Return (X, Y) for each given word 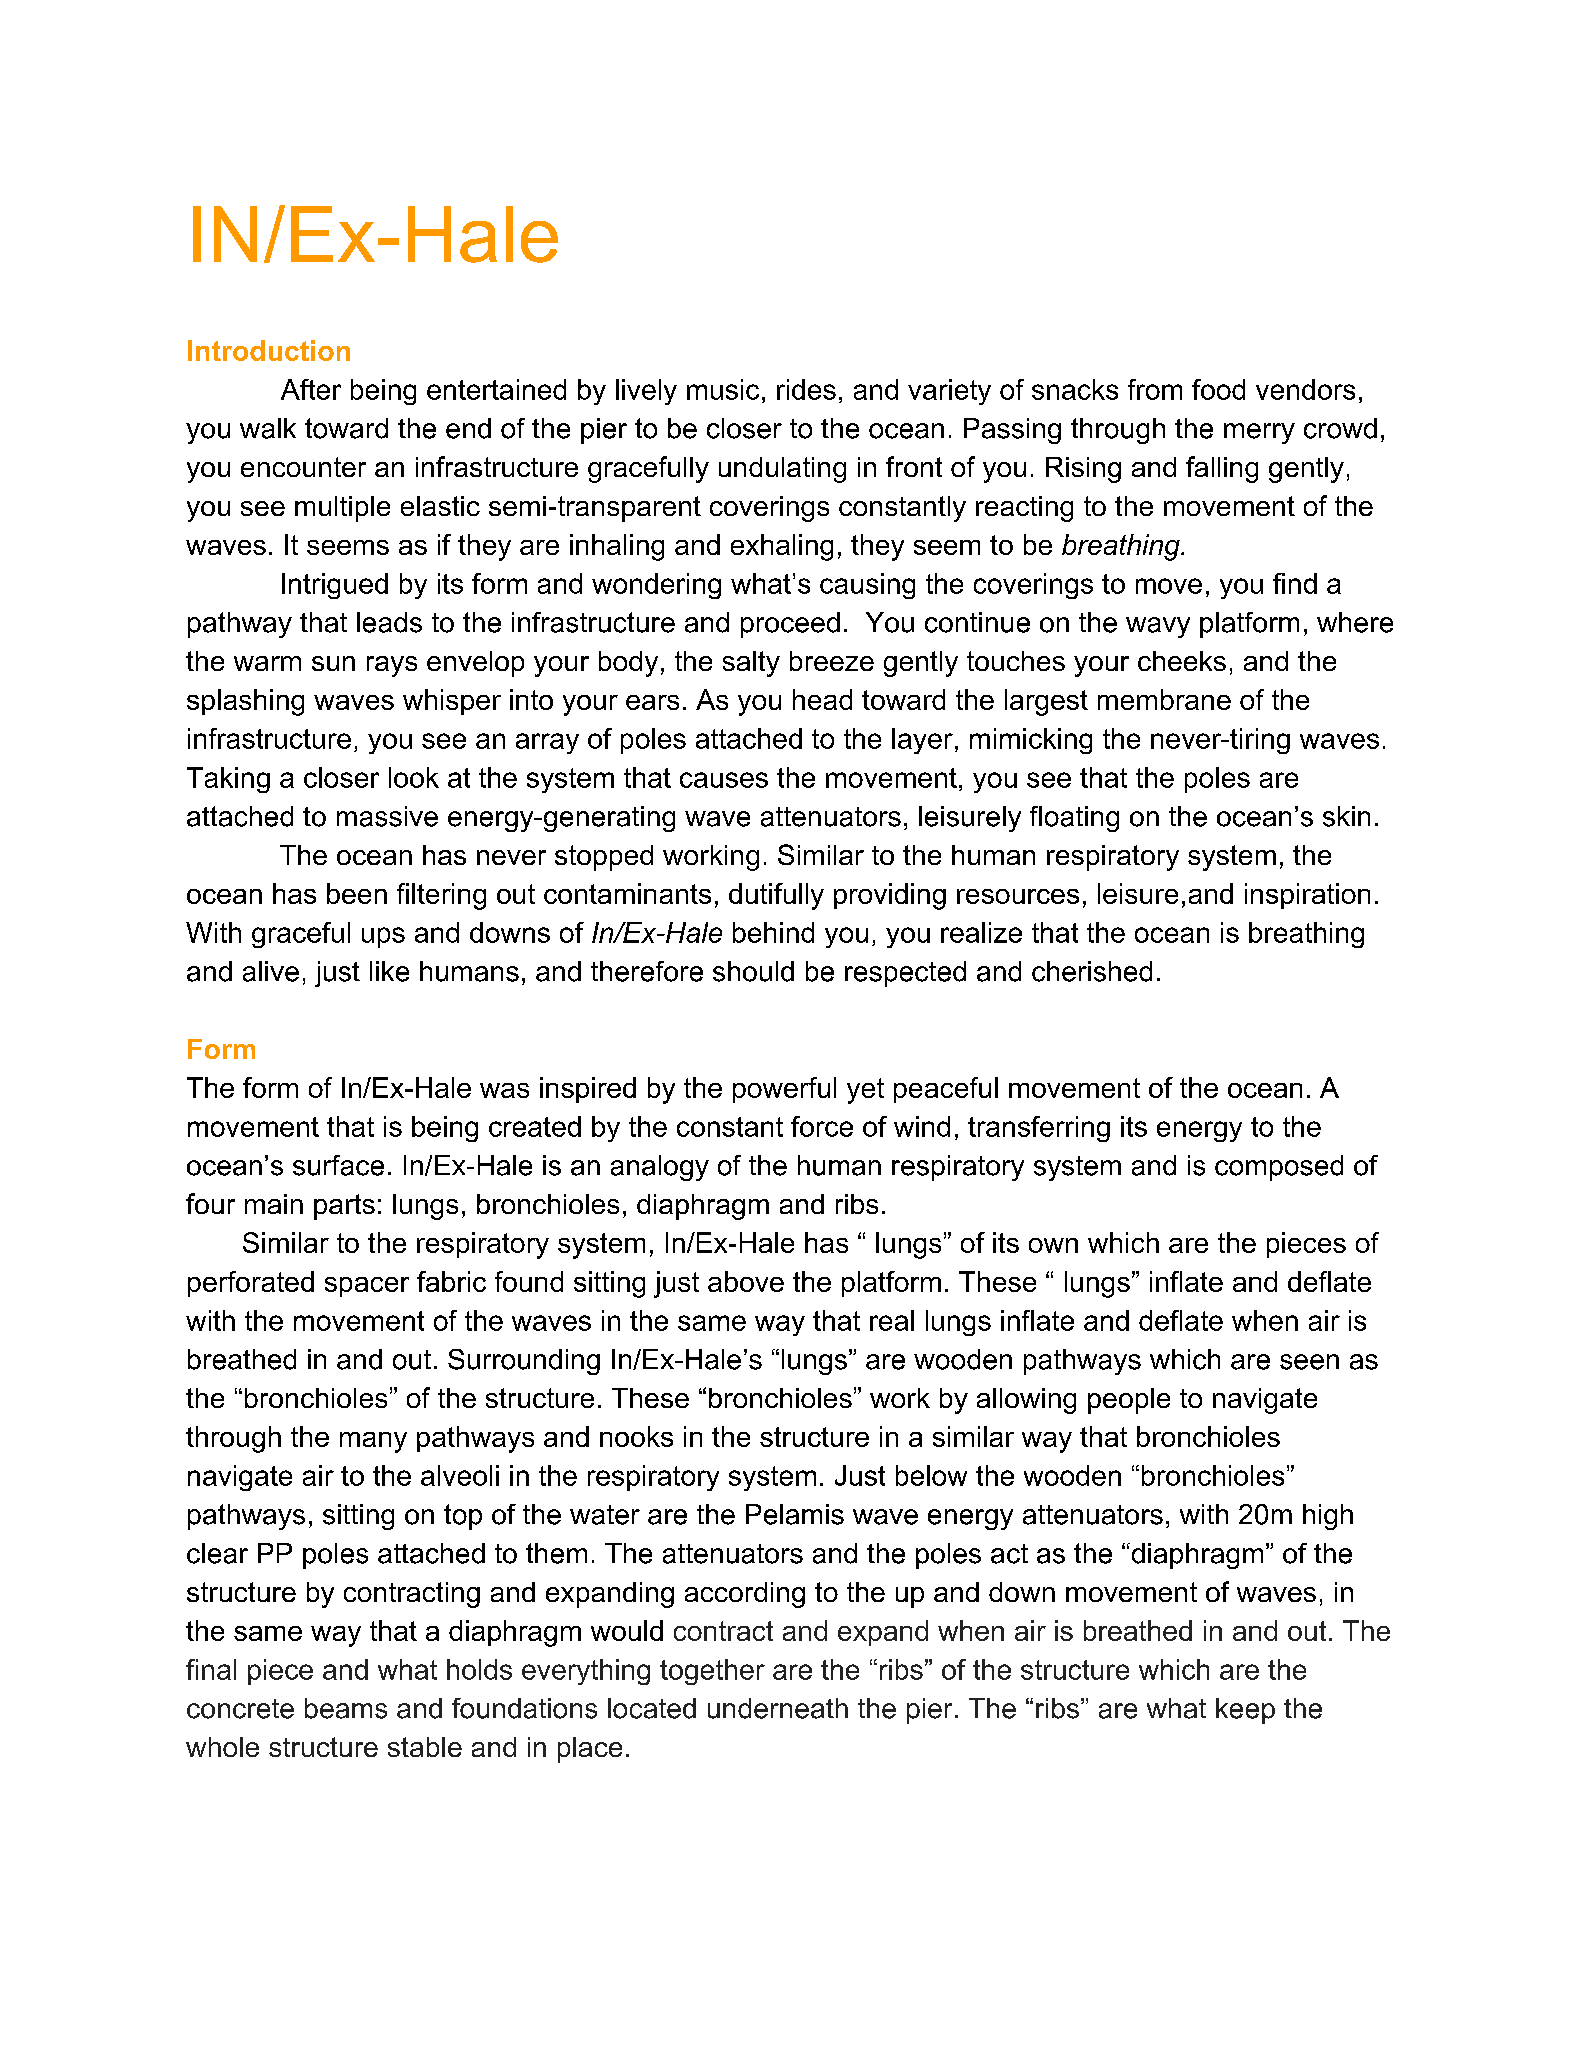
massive (387, 816)
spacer (367, 1287)
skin (1346, 816)
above (746, 1281)
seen (1309, 1362)
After (311, 389)
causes (724, 780)
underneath (778, 1708)
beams (346, 1708)
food (1218, 389)
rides (806, 389)
